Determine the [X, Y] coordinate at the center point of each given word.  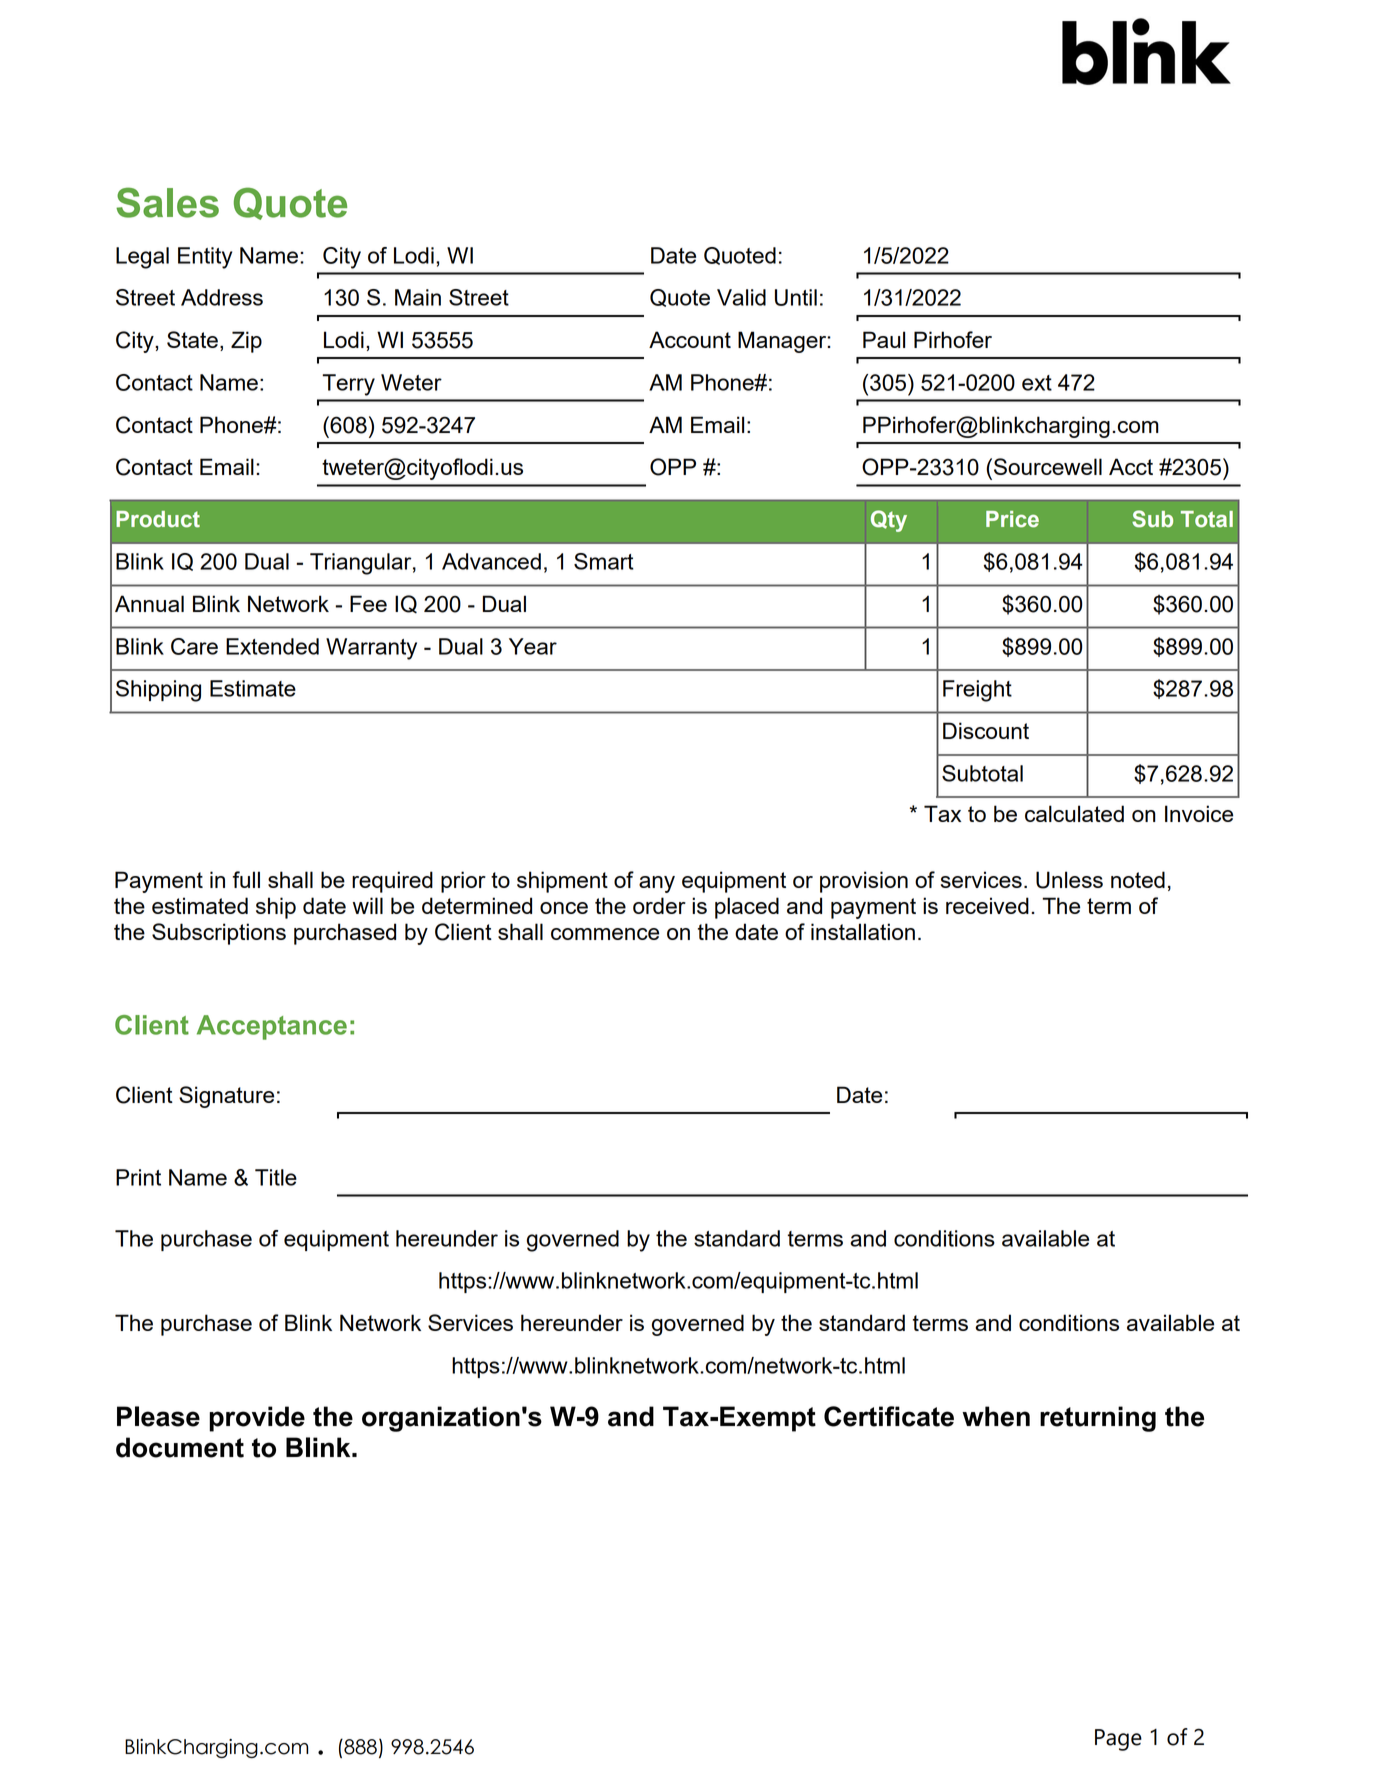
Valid [741, 297]
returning [1098, 1419]
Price [1012, 519]
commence [605, 934]
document [180, 1447]
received [987, 905]
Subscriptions [219, 934]
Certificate [889, 1416]
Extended [272, 646]
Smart [604, 561]
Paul [884, 339]
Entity [205, 258]
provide [257, 1419]
